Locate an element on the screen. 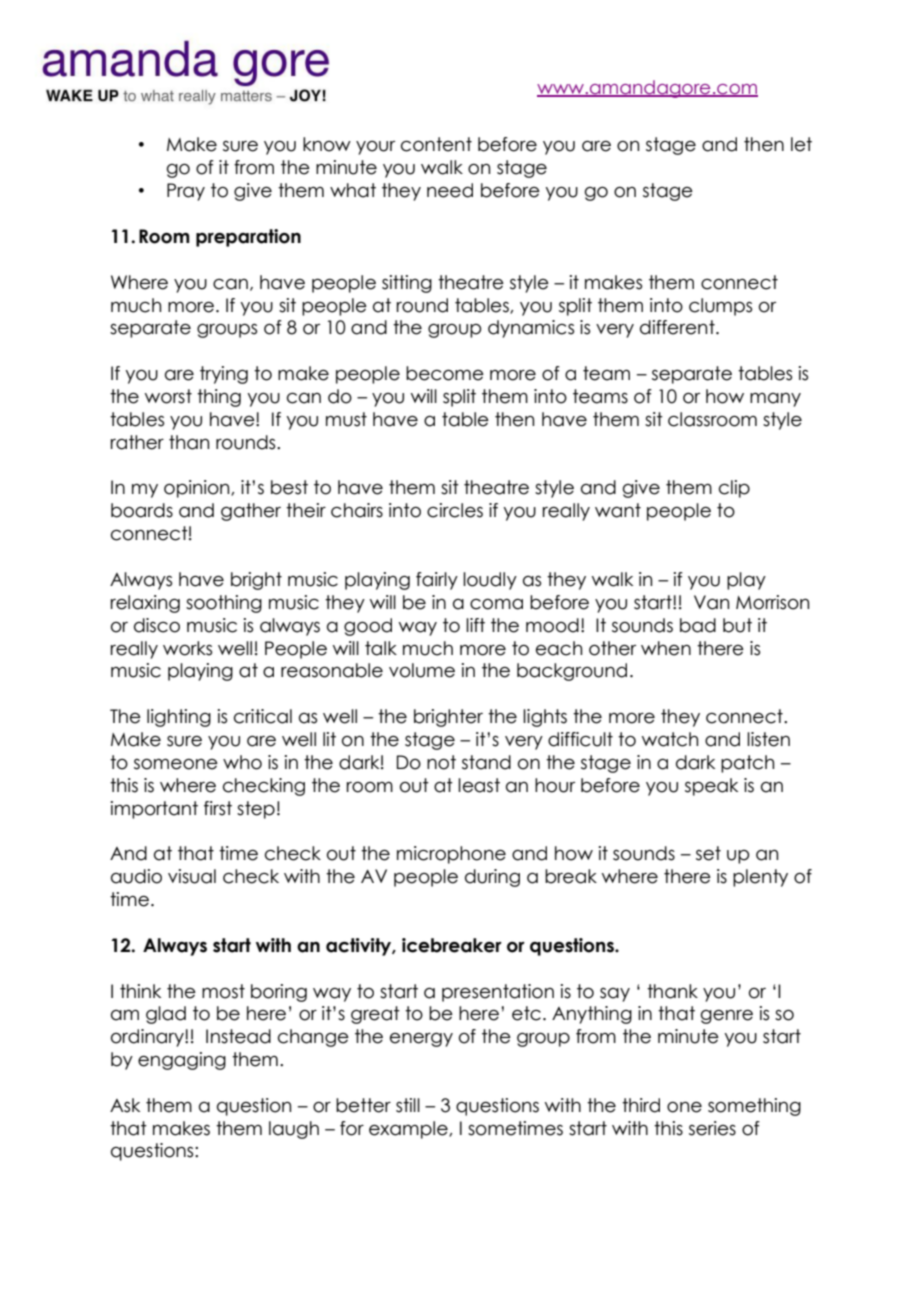 The height and width of the screenshot is (1308, 924). need is located at coordinates (450, 190).
